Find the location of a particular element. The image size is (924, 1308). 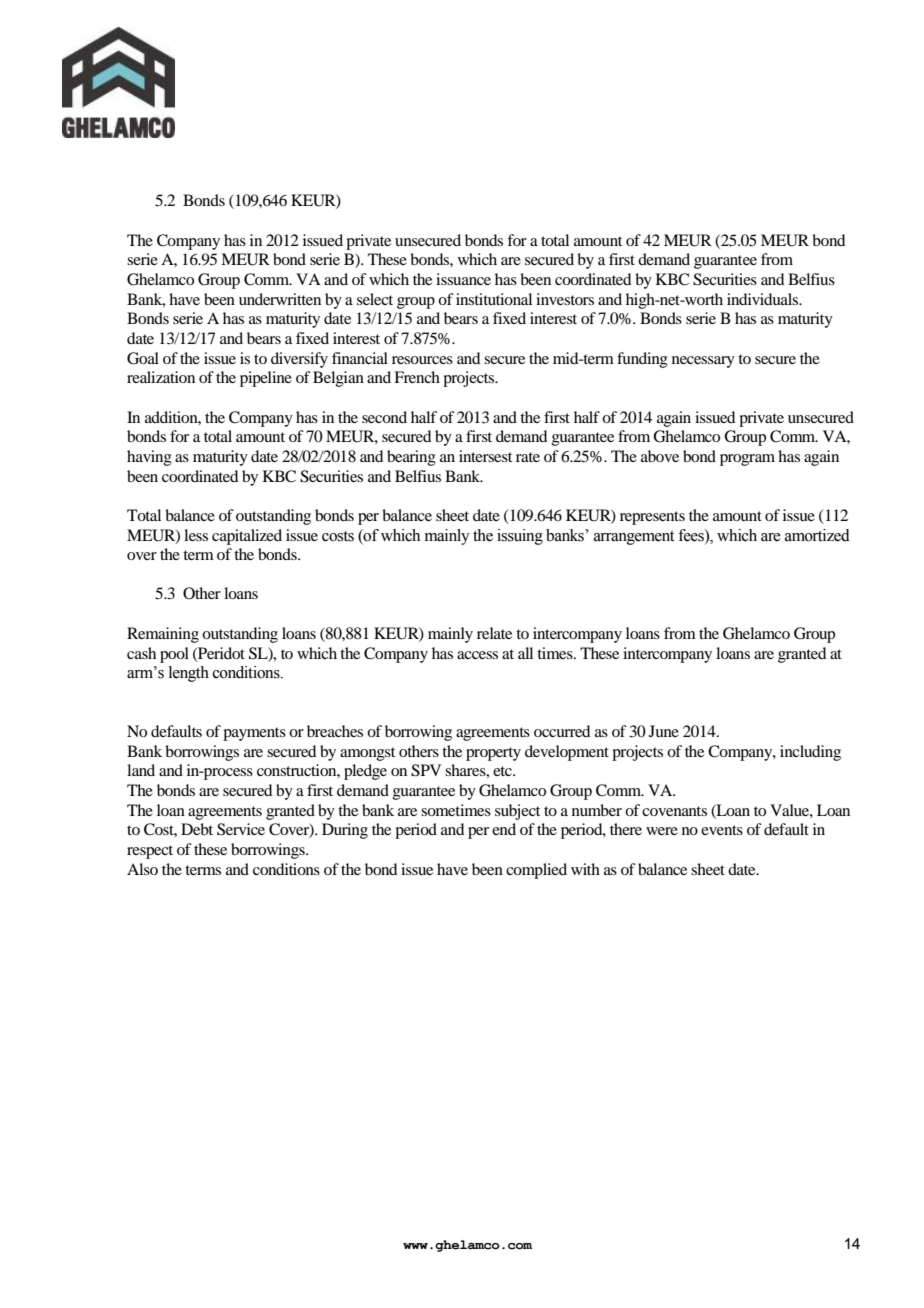

program is located at coordinates (747, 460).
